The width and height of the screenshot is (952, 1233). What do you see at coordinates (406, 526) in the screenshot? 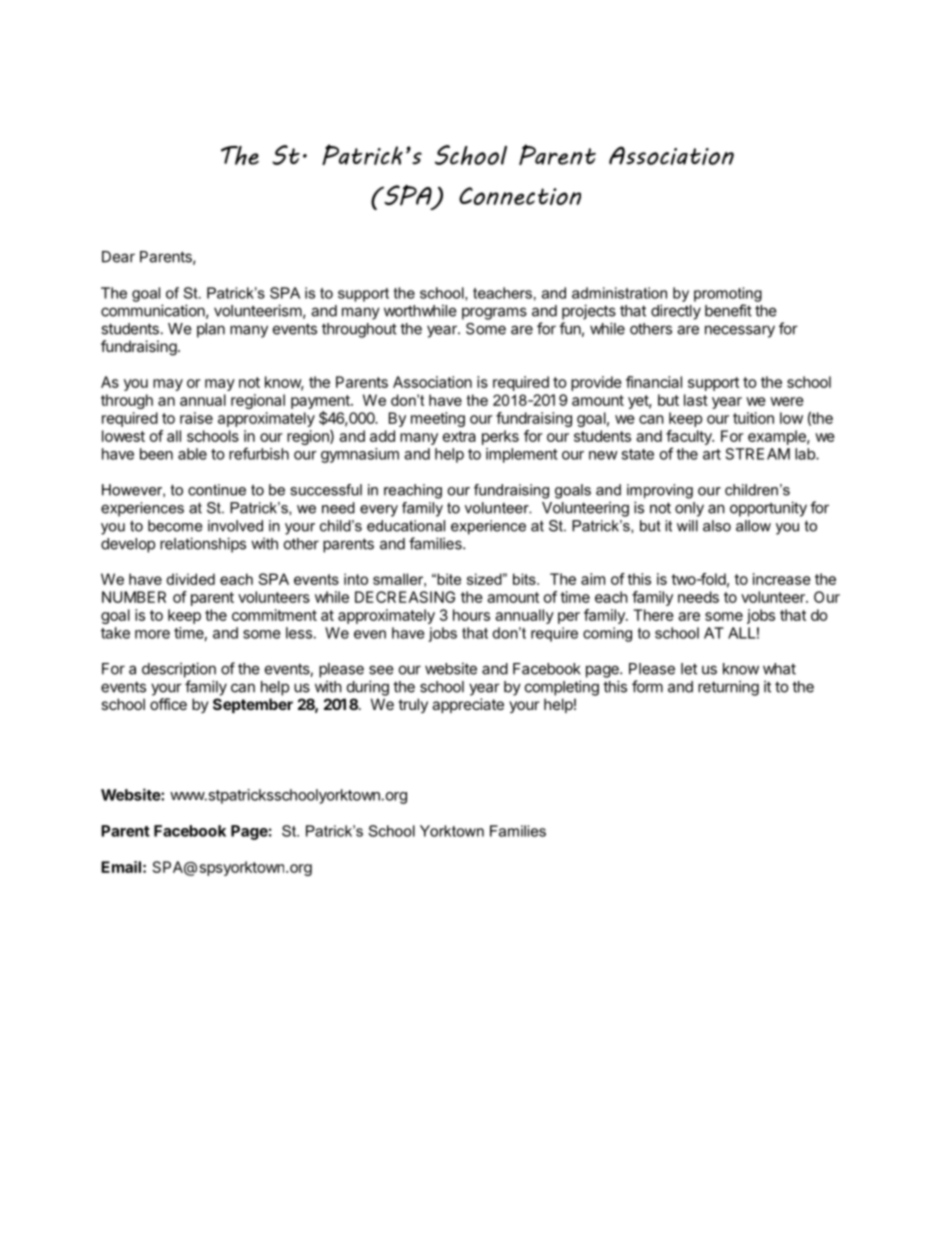
I see `educational` at bounding box center [406, 526].
